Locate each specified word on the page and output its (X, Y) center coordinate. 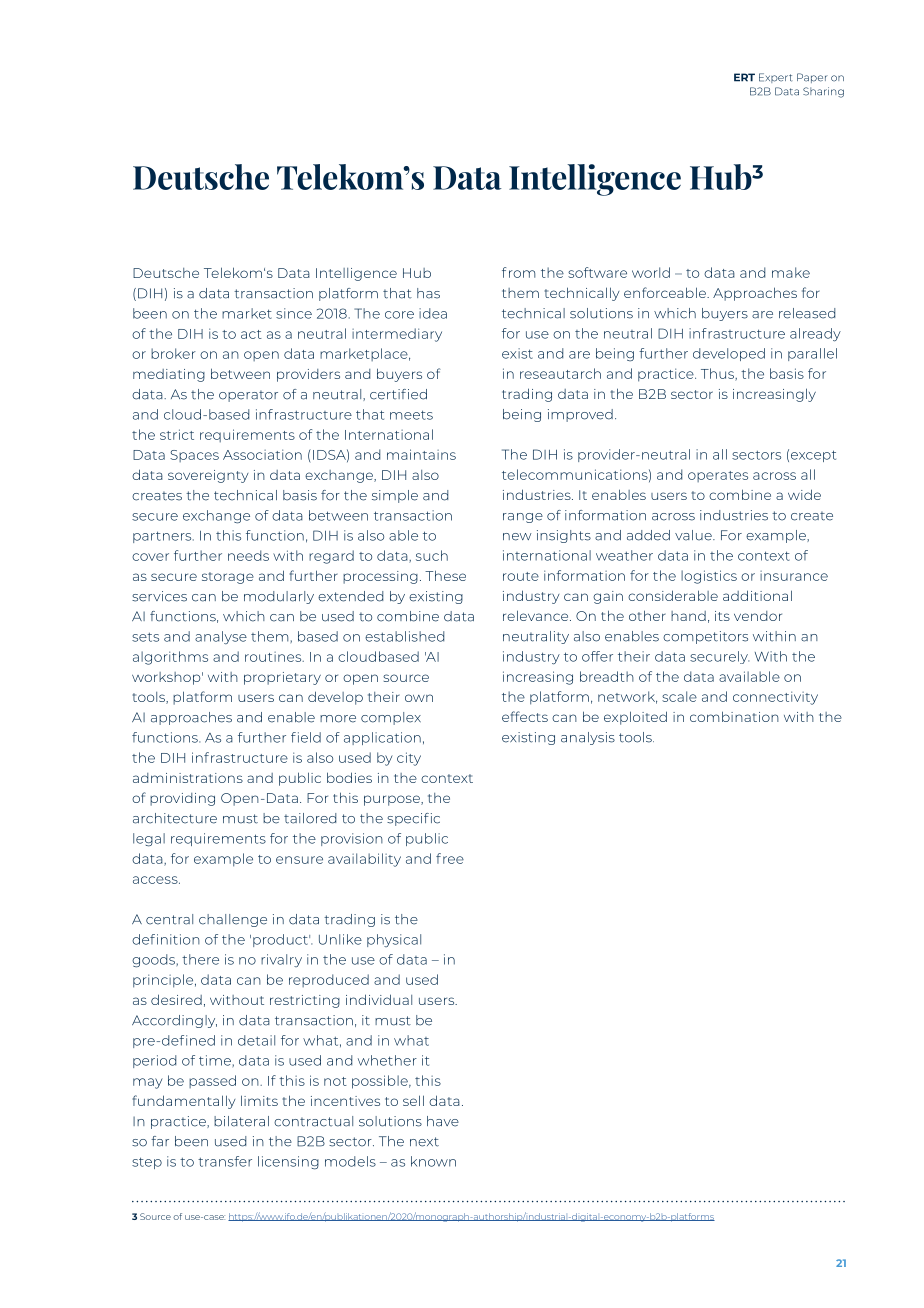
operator (248, 396)
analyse (221, 637)
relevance (537, 615)
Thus (719, 374)
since (294, 313)
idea (433, 313)
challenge (233, 920)
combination (734, 716)
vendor (758, 616)
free (450, 858)
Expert (776, 78)
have (443, 1121)
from (518, 272)
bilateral (241, 1121)
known (433, 1161)
